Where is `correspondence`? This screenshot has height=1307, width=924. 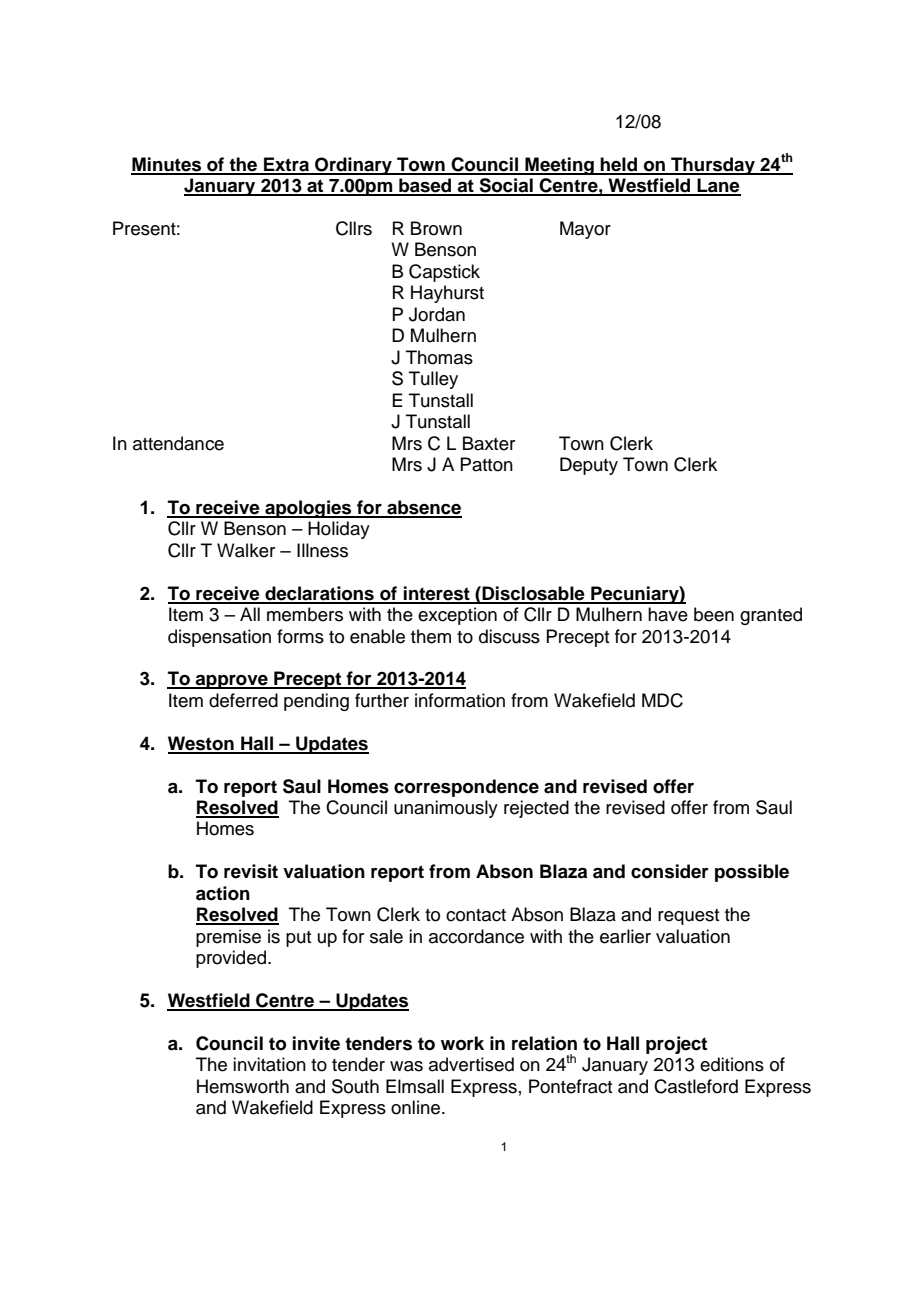
correspondence is located at coordinates (466, 788).
